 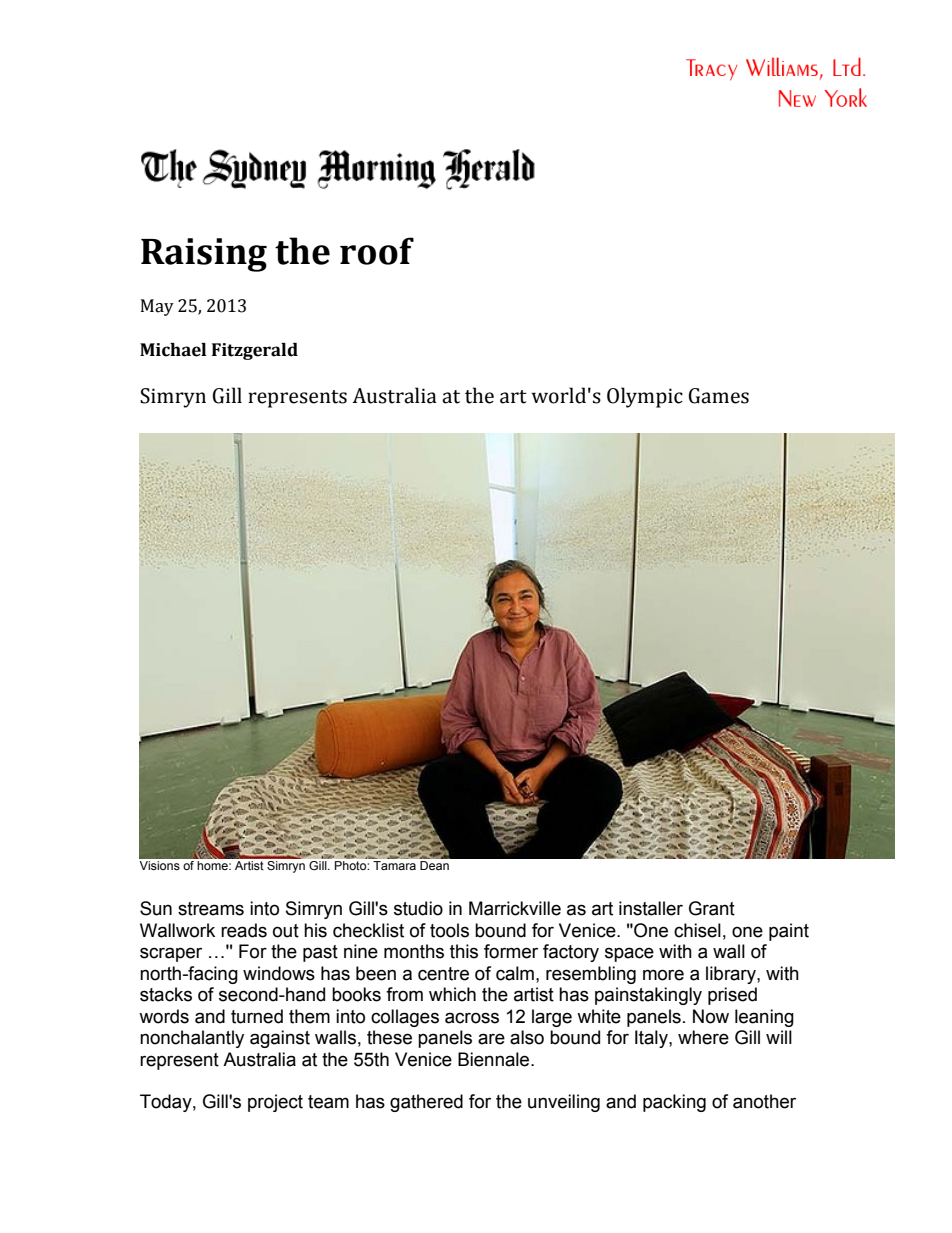 What do you see at coordinates (703, 1037) in the screenshot?
I see `where` at bounding box center [703, 1037].
